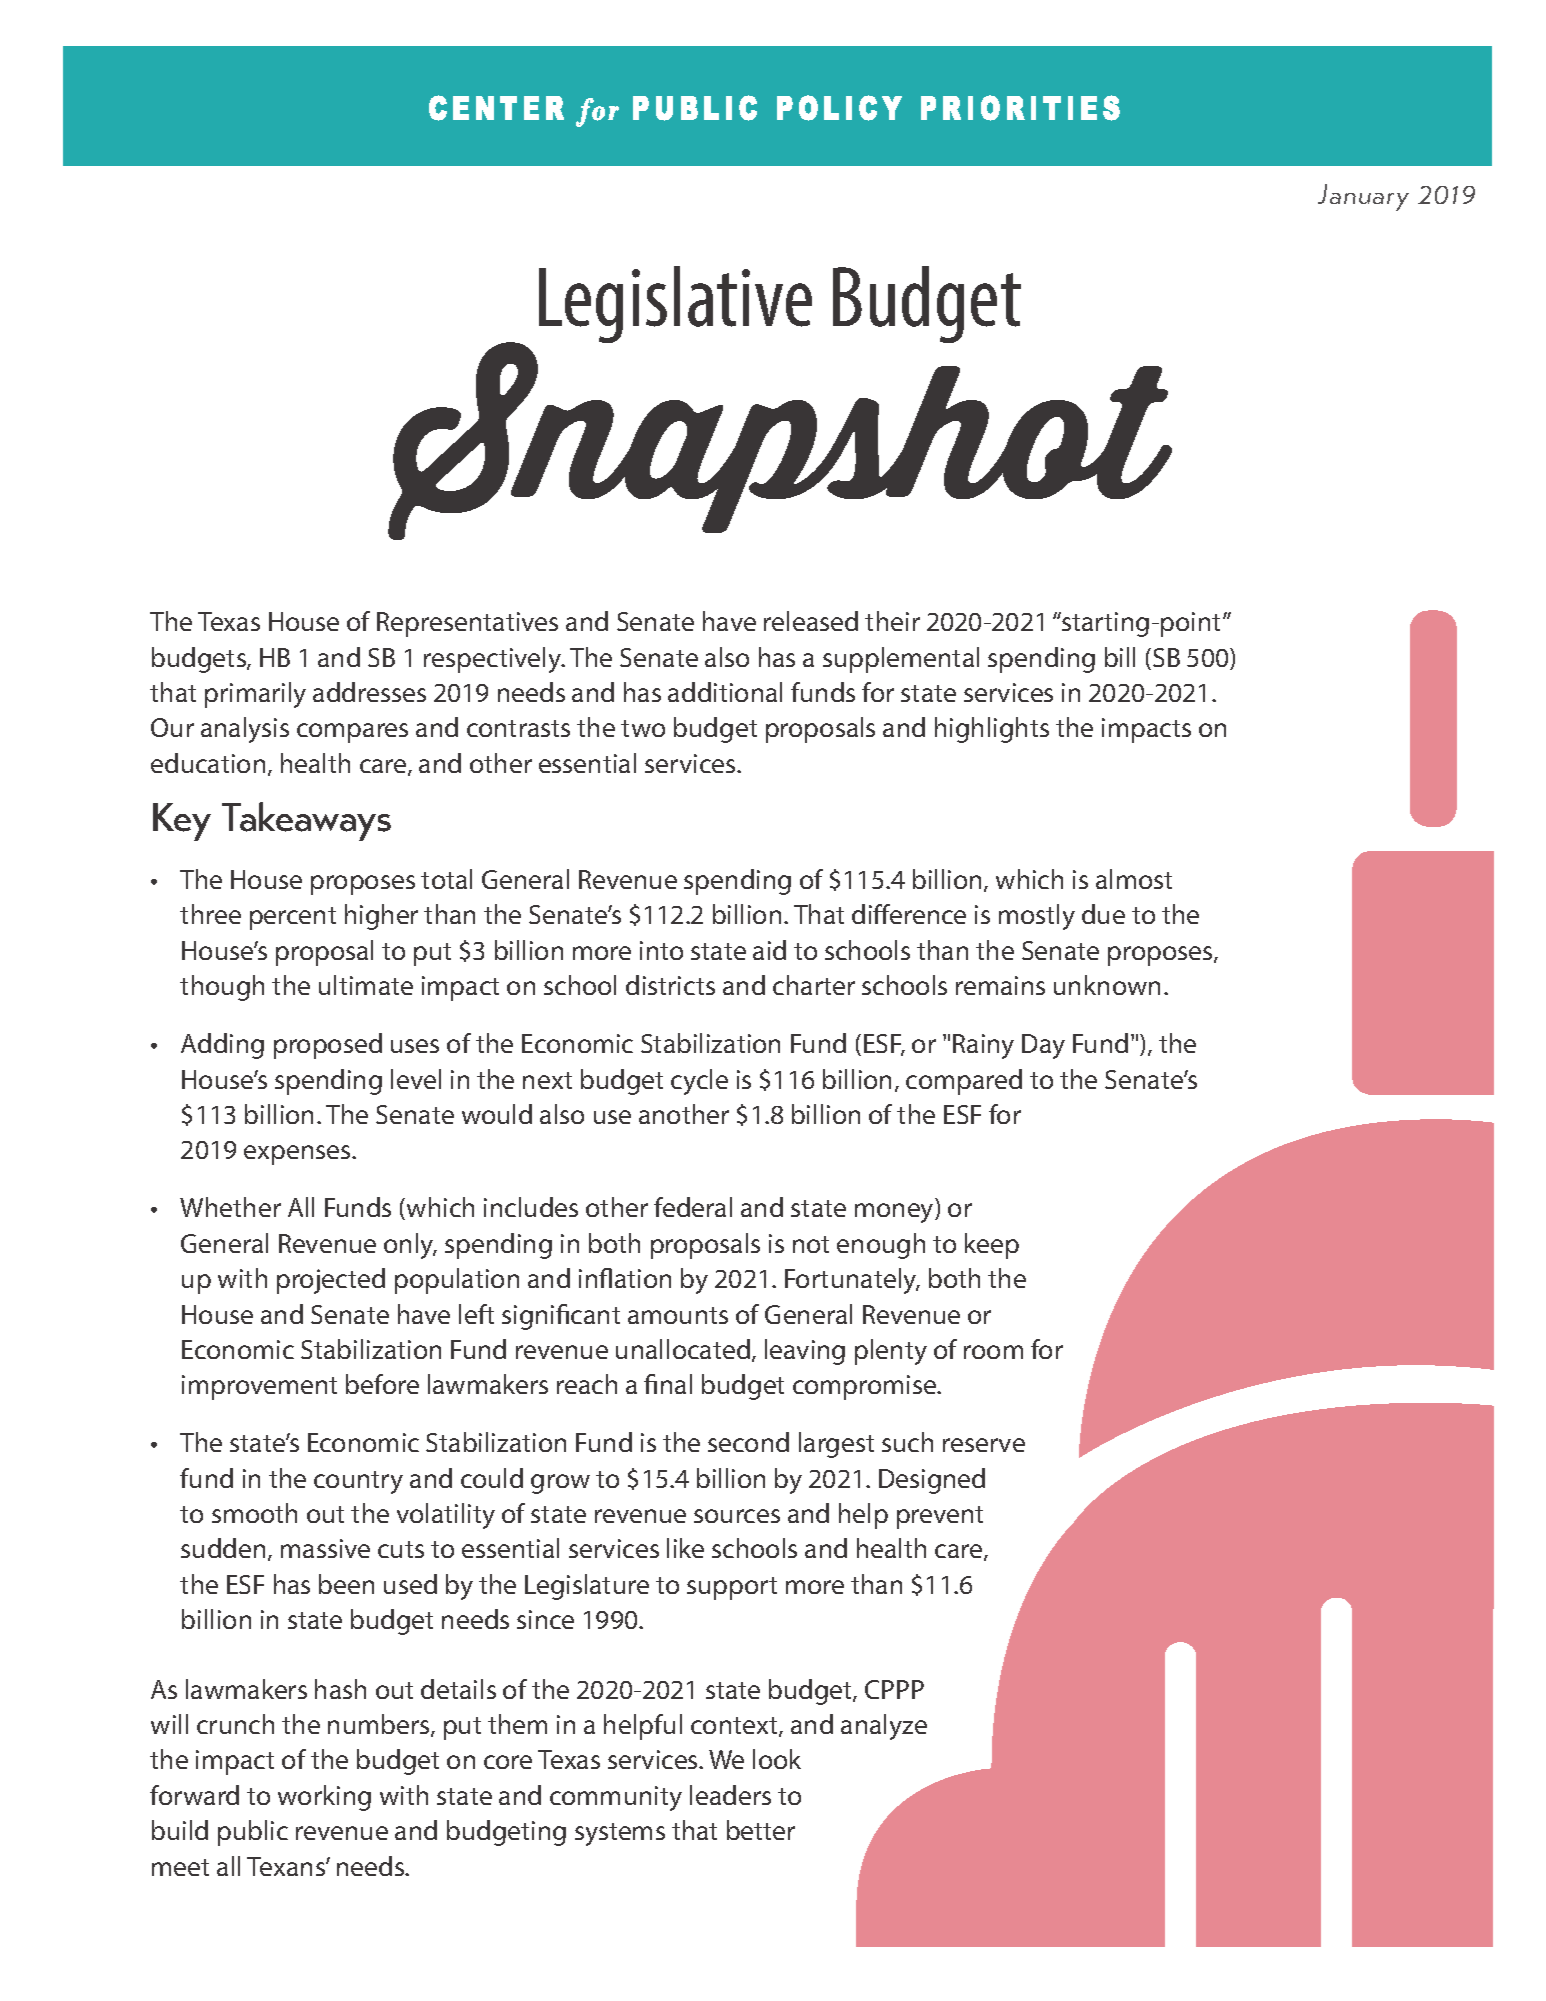  Describe the element at coordinates (324, 1798) in the screenshot. I see `working` at that location.
